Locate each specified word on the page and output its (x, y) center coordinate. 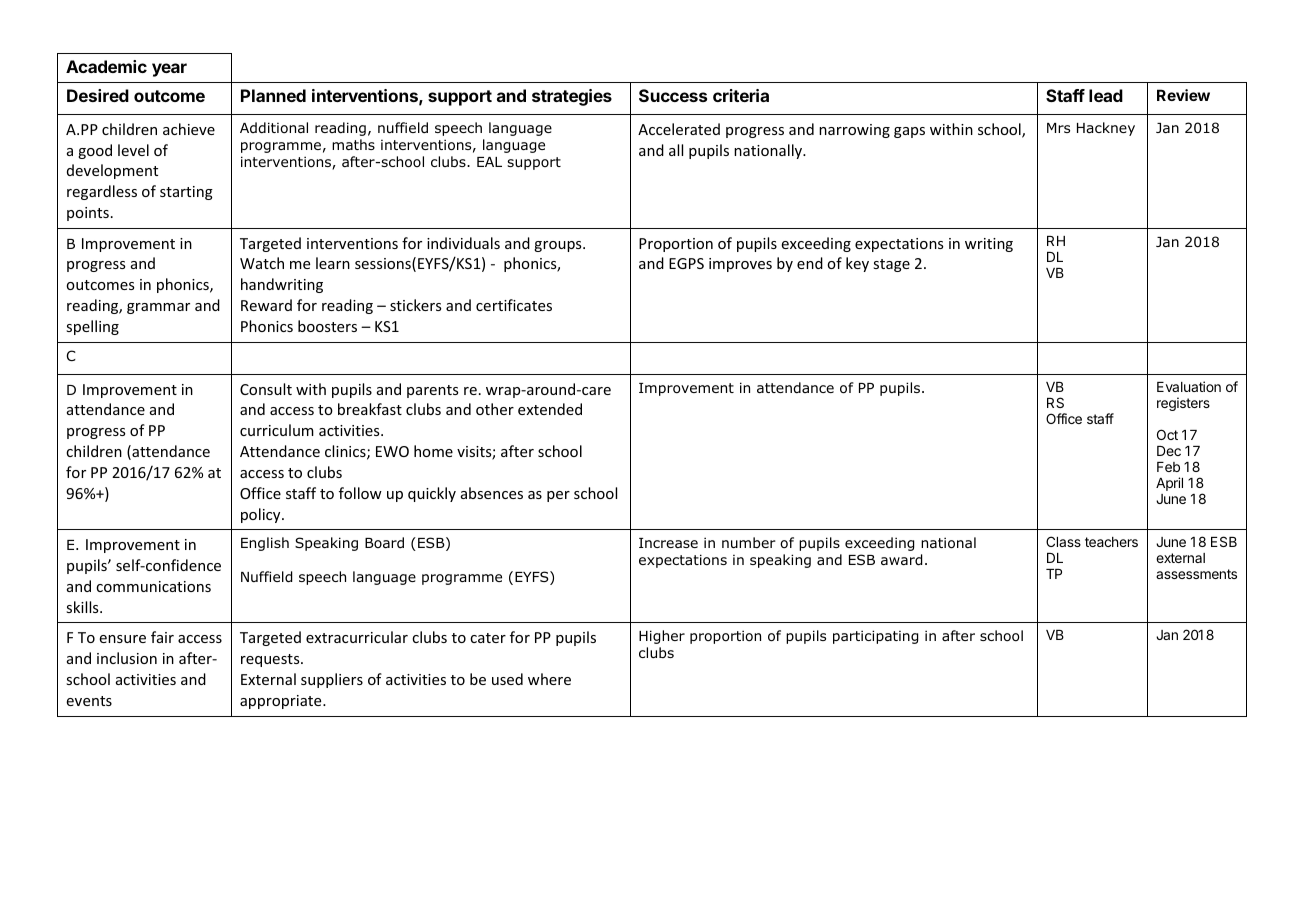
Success (673, 95)
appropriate (282, 702)
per (558, 496)
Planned (273, 95)
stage (891, 265)
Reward (266, 305)
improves (740, 265)
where (549, 679)
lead (1106, 95)
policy (262, 515)
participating (875, 637)
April (1169, 484)
